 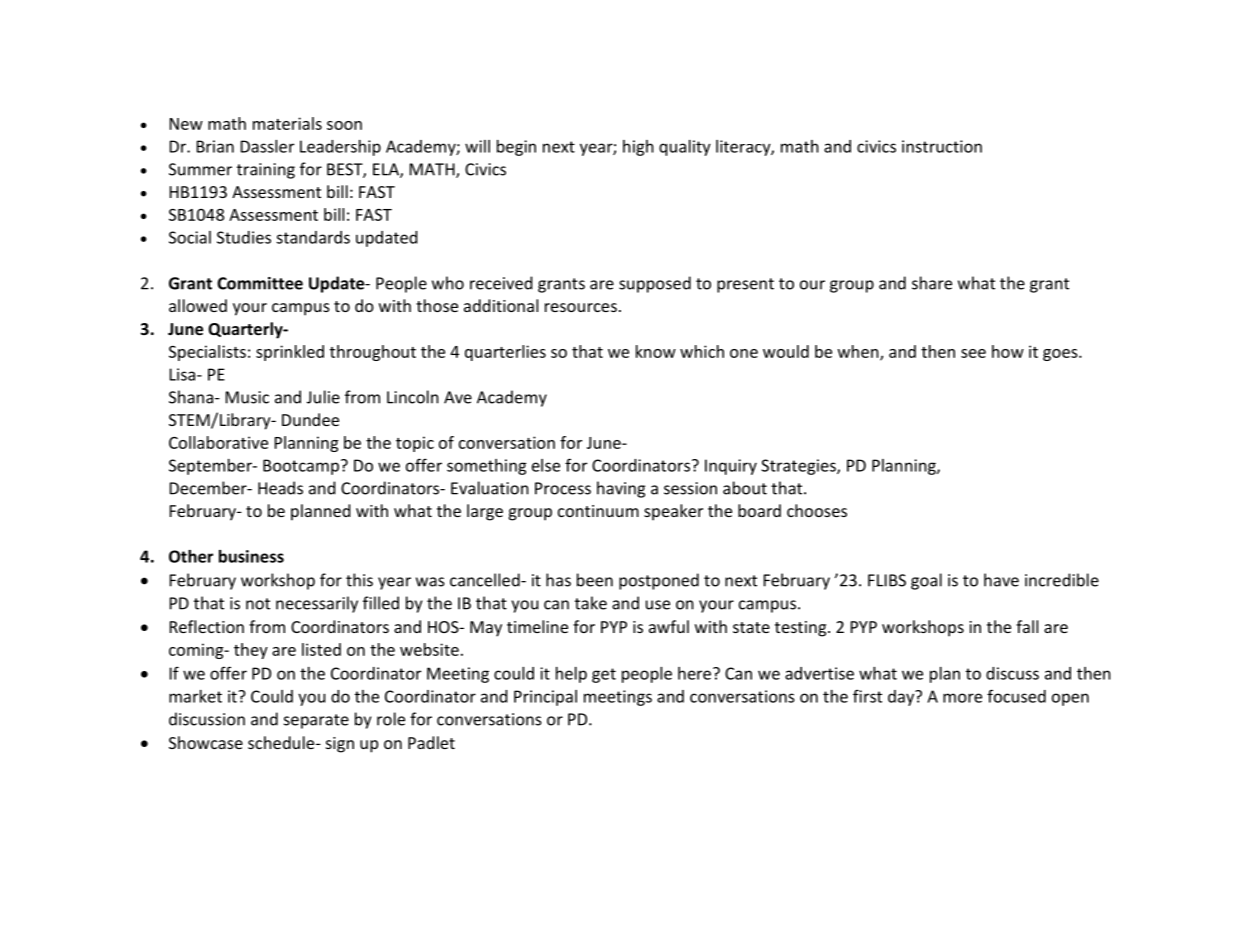 I want to click on Principal, so click(x=545, y=698).
